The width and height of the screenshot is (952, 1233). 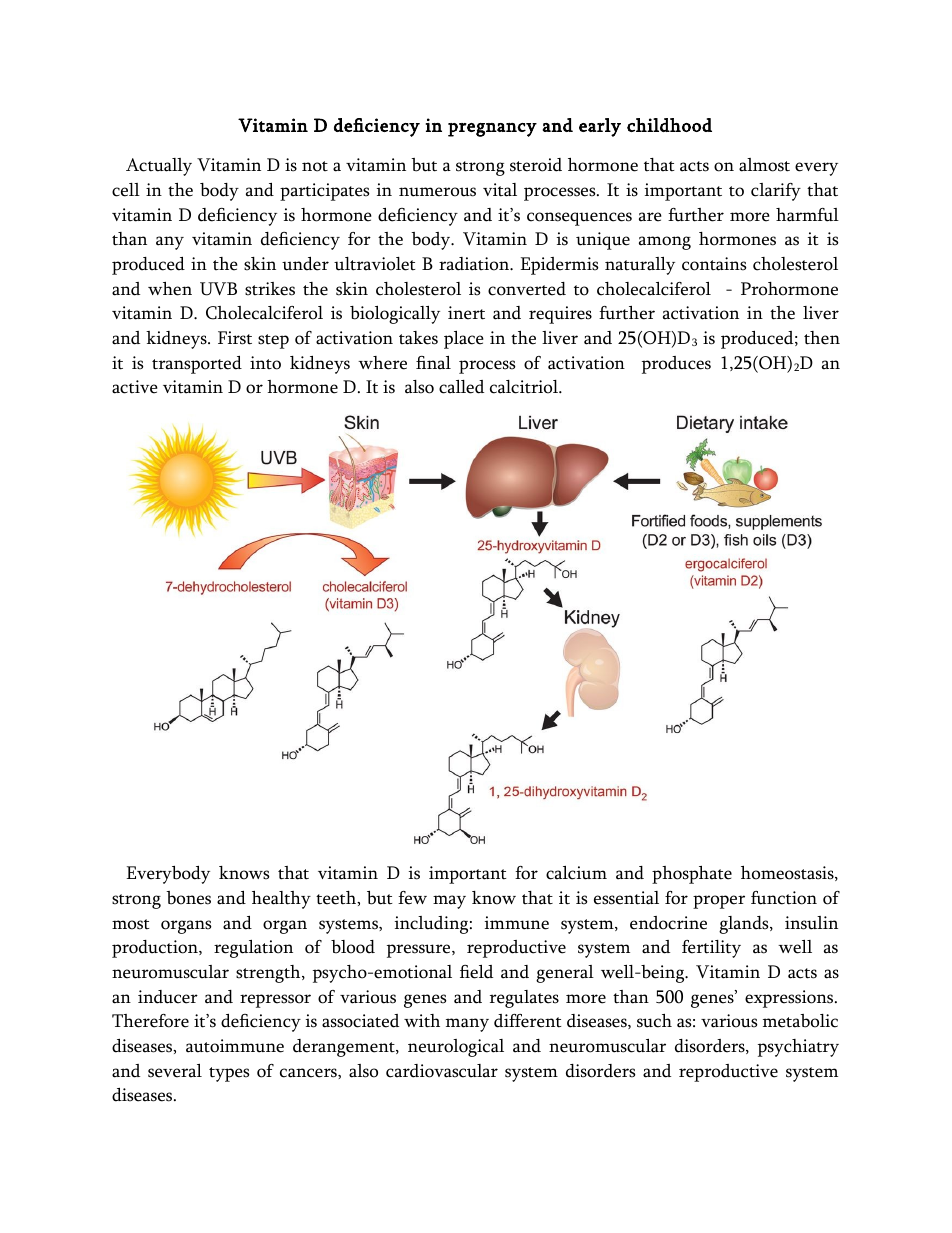 I want to click on called, so click(x=461, y=387).
